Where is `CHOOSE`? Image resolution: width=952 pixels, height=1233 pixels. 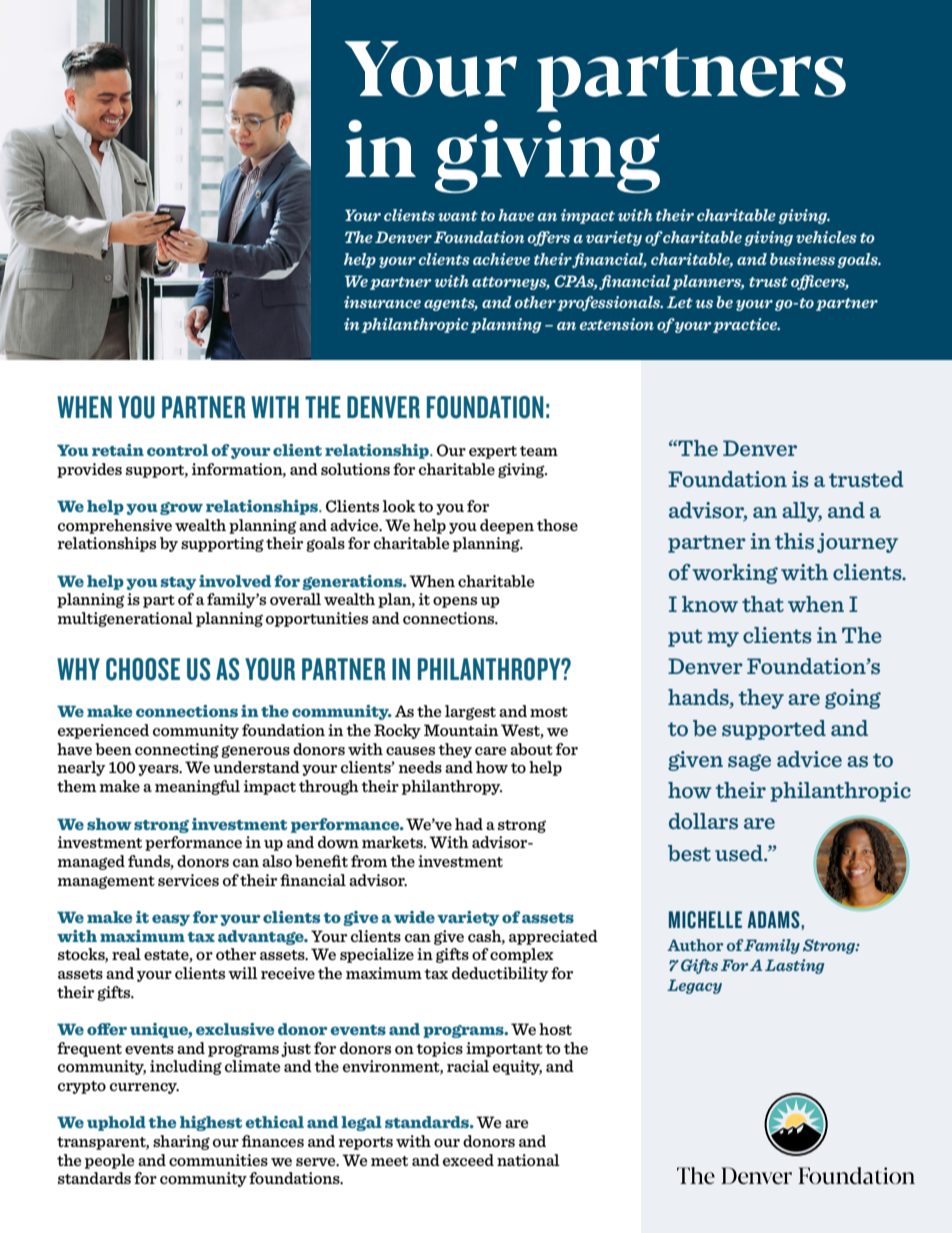
CHOOSE is located at coordinates (143, 669).
